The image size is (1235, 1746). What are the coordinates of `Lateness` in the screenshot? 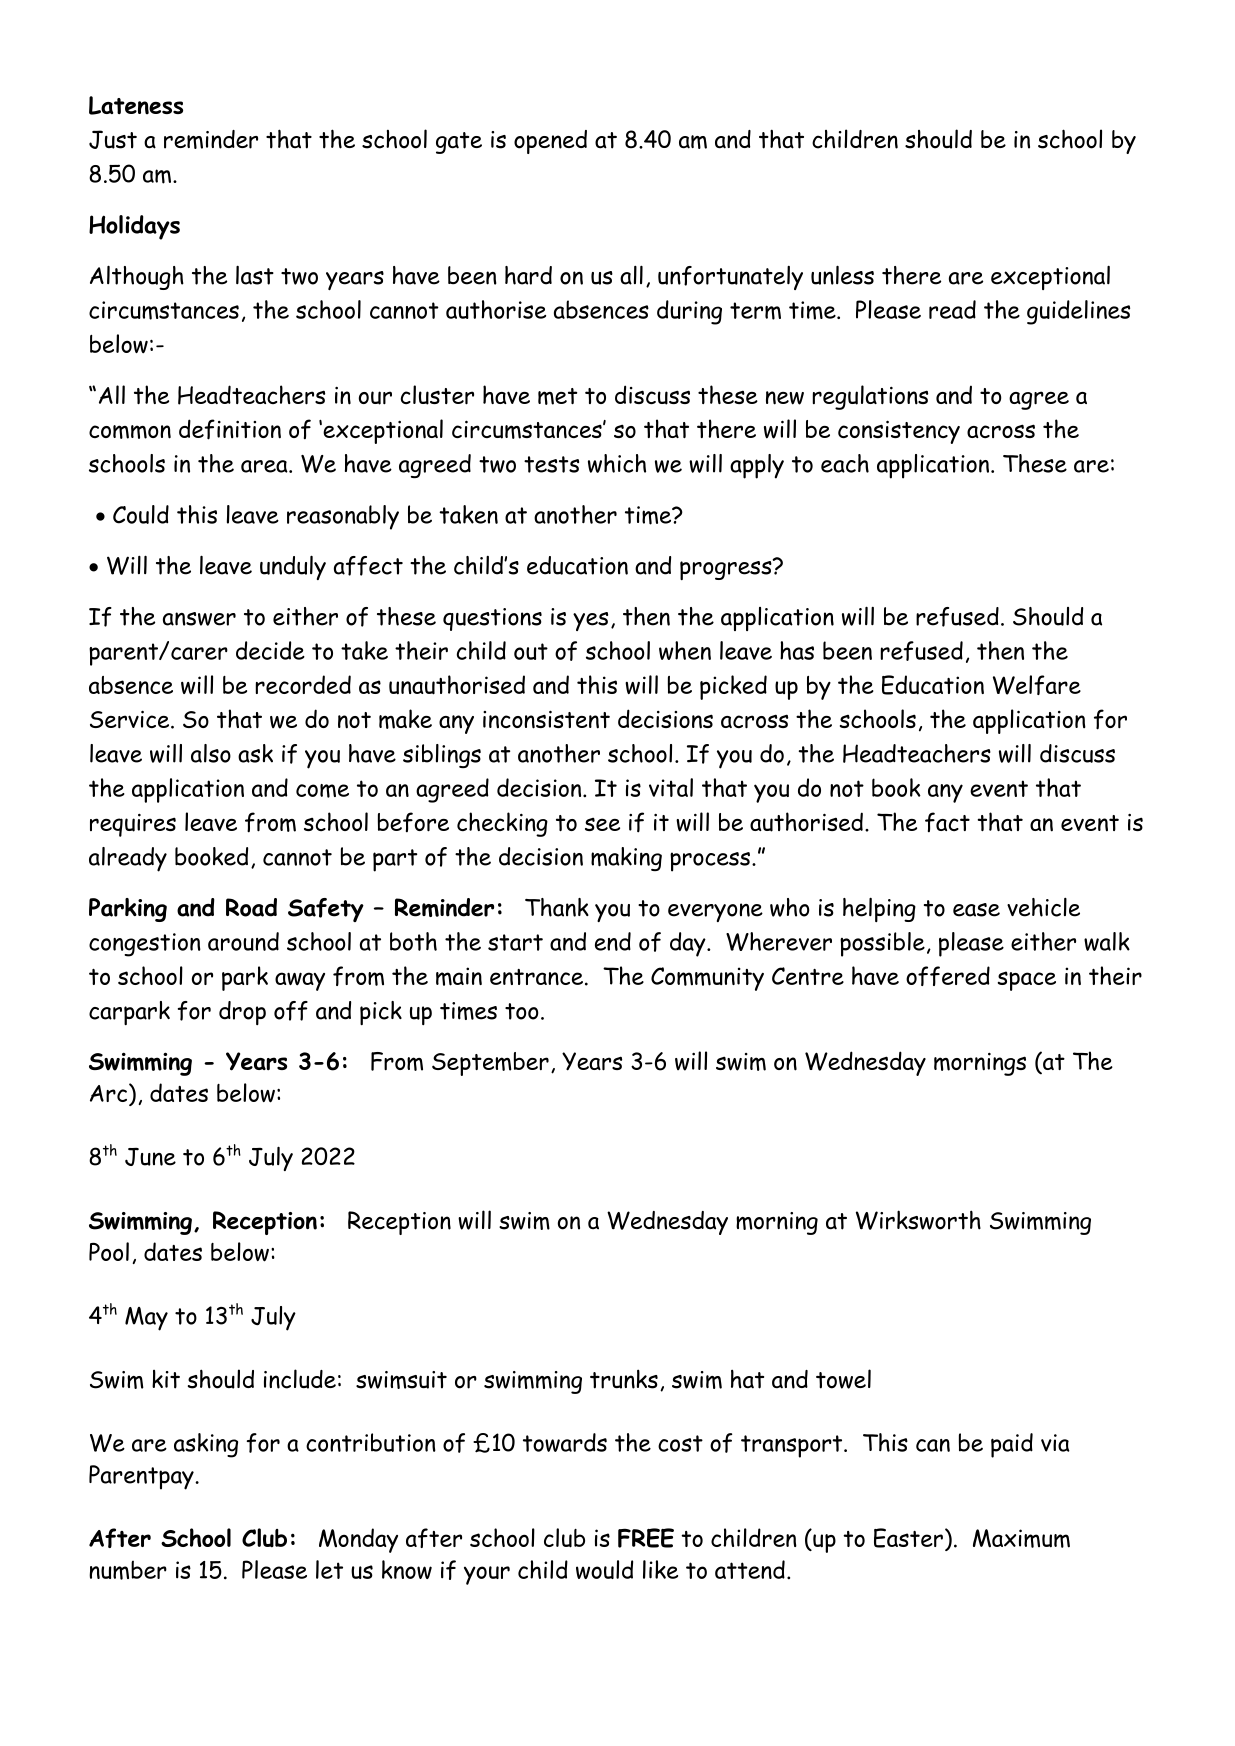 It's located at (136, 105).
